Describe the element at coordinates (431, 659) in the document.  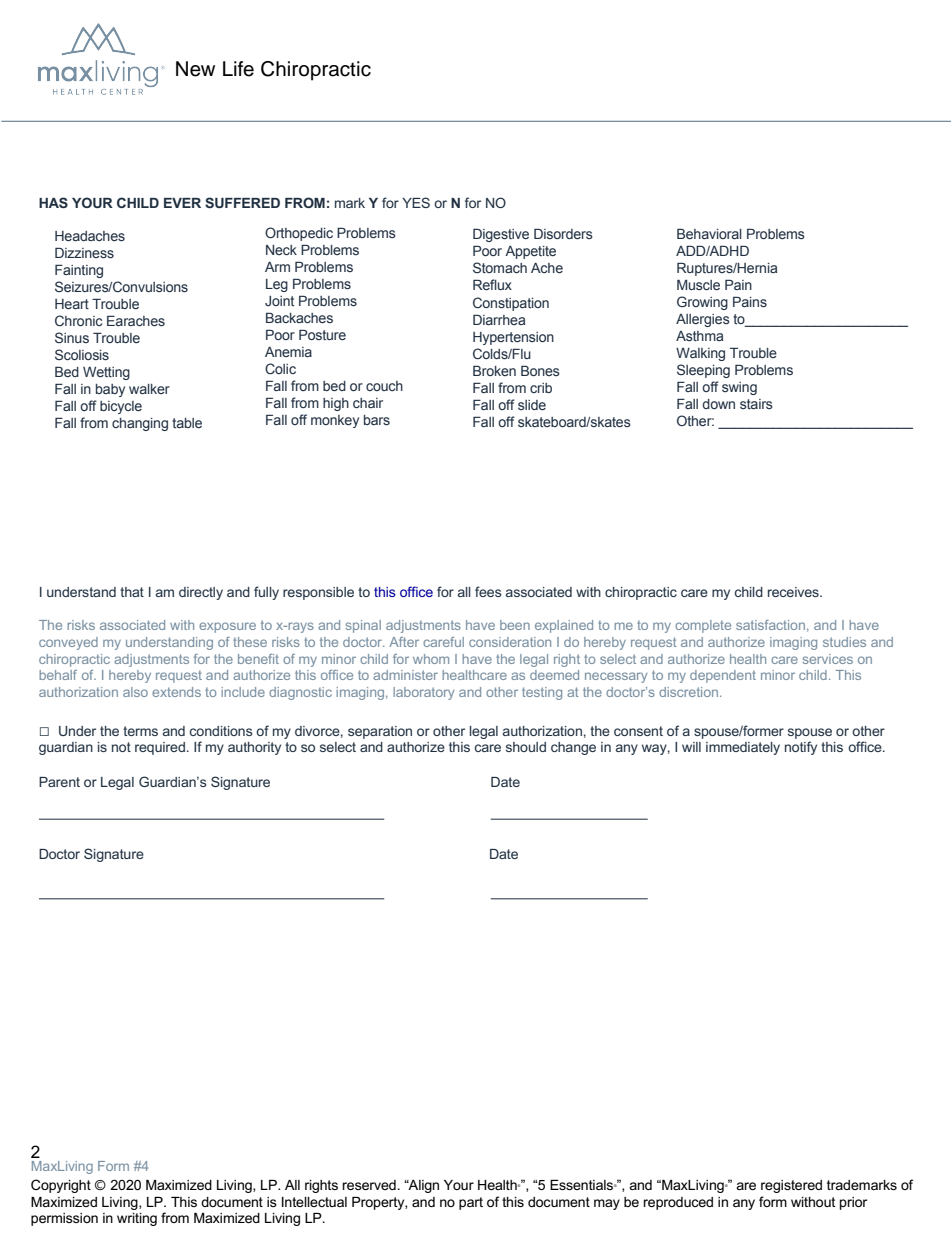
I see `whom` at that location.
